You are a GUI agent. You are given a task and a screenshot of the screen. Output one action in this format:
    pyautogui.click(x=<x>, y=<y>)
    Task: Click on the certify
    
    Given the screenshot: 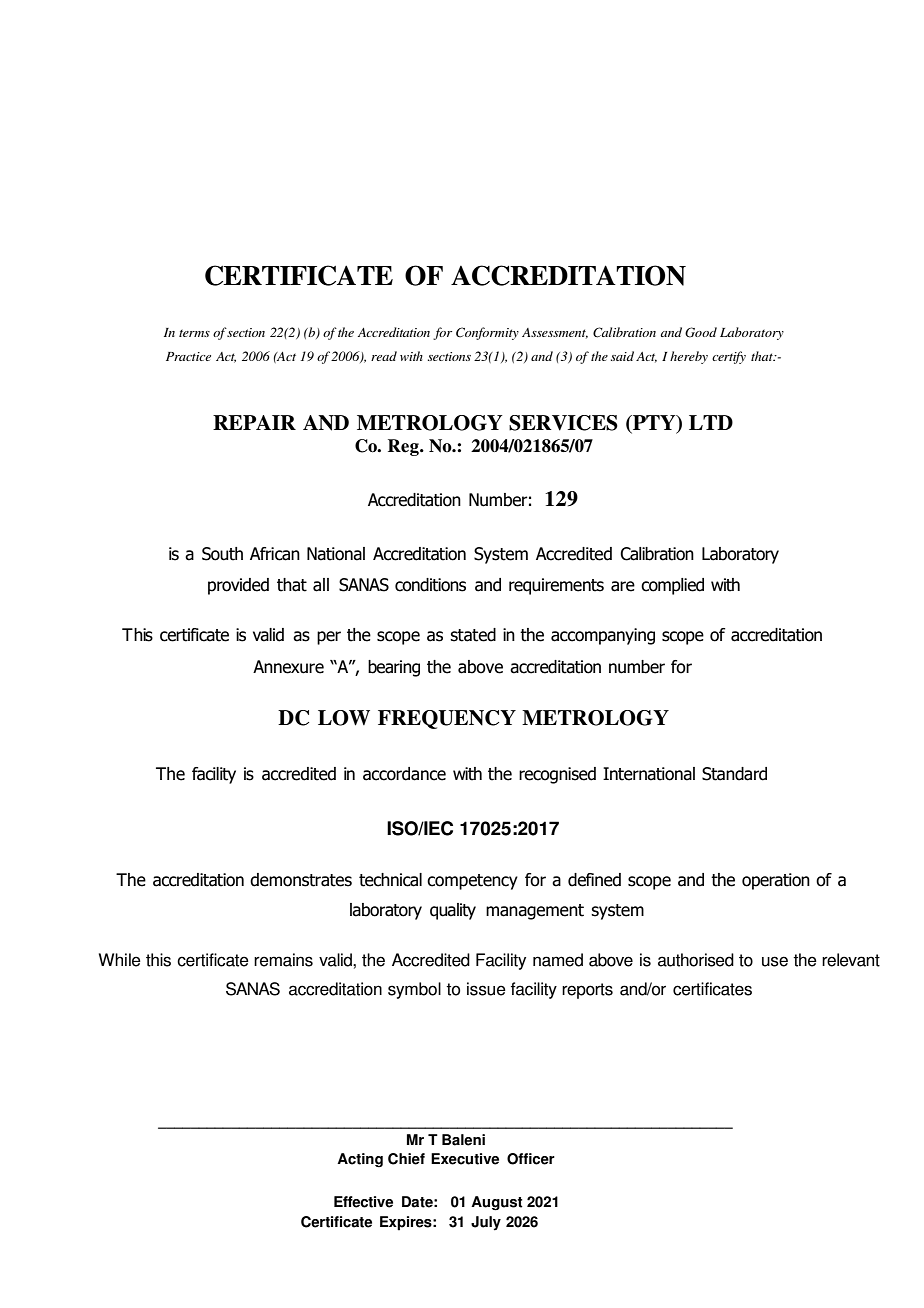 What is the action you would take?
    pyautogui.click(x=729, y=357)
